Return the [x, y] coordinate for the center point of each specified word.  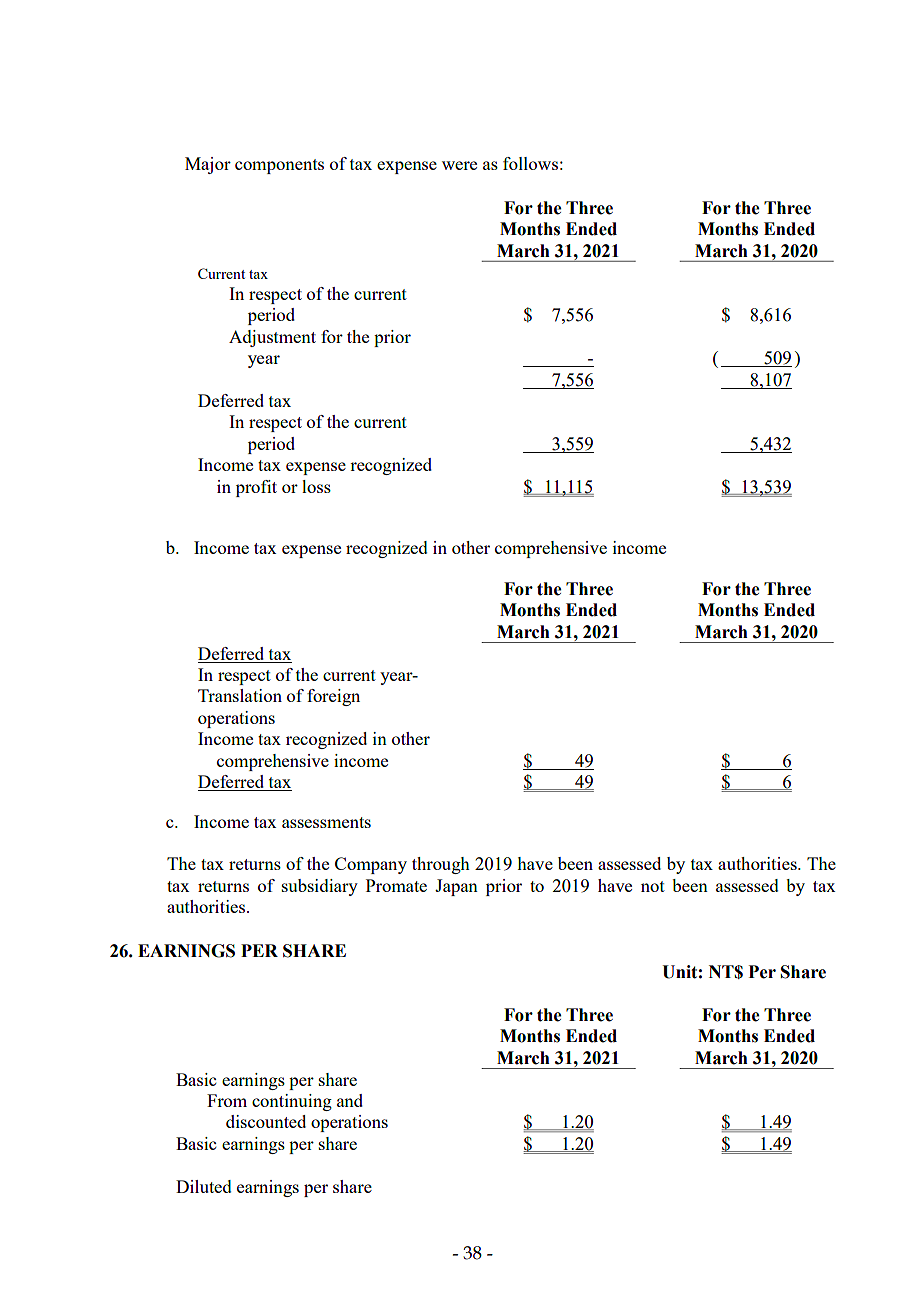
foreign [333, 697]
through [441, 865]
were [459, 165]
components [279, 166]
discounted [266, 1121]
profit [256, 488]
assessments [326, 822]
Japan [456, 887]
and [350, 1100]
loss [316, 486]
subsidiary [320, 887]
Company [371, 865]
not [653, 886]
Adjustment [272, 338]
